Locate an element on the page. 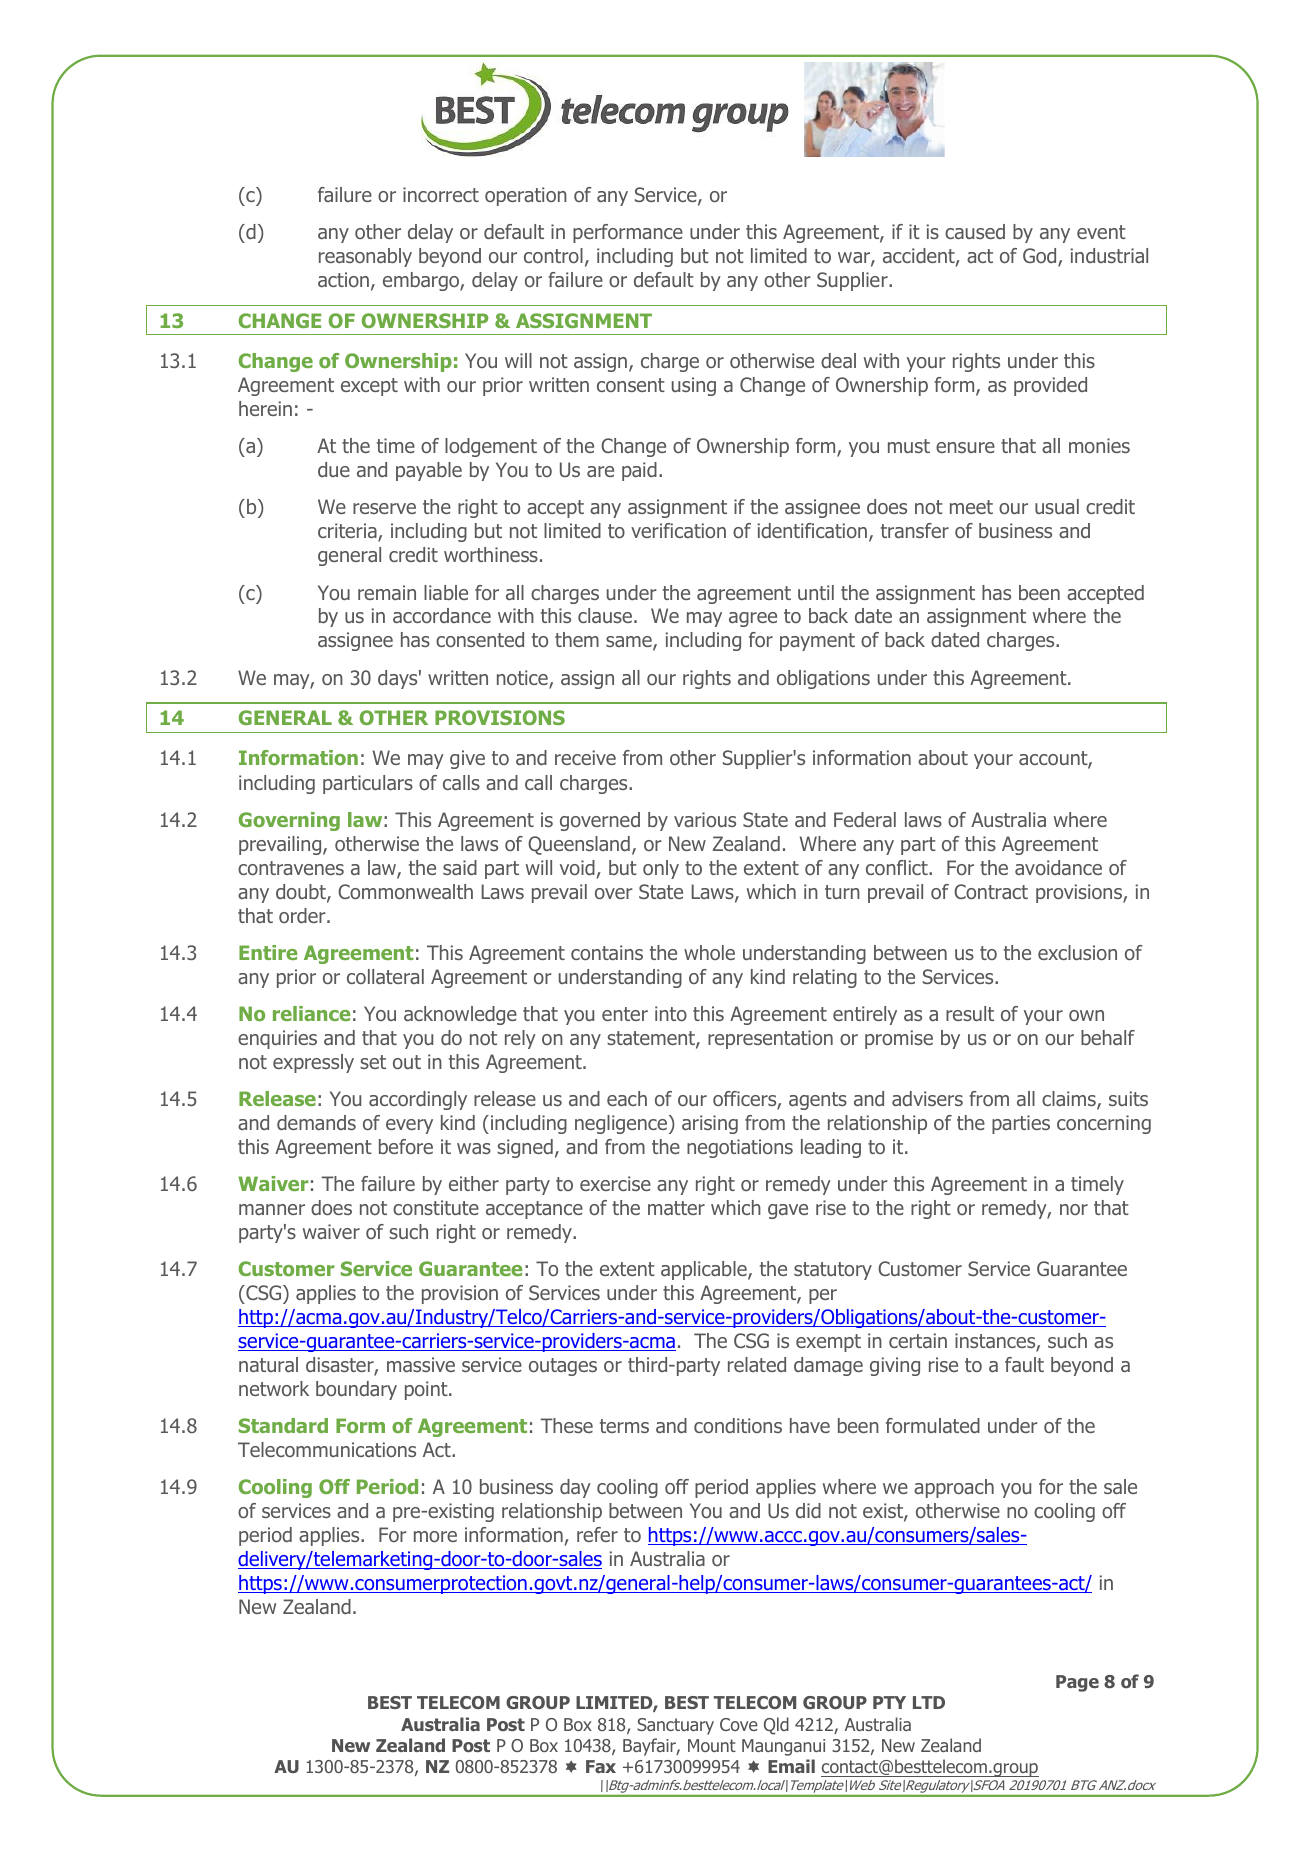 Image resolution: width=1313 pixels, height=1856 pixels. control is located at coordinates (553, 255).
